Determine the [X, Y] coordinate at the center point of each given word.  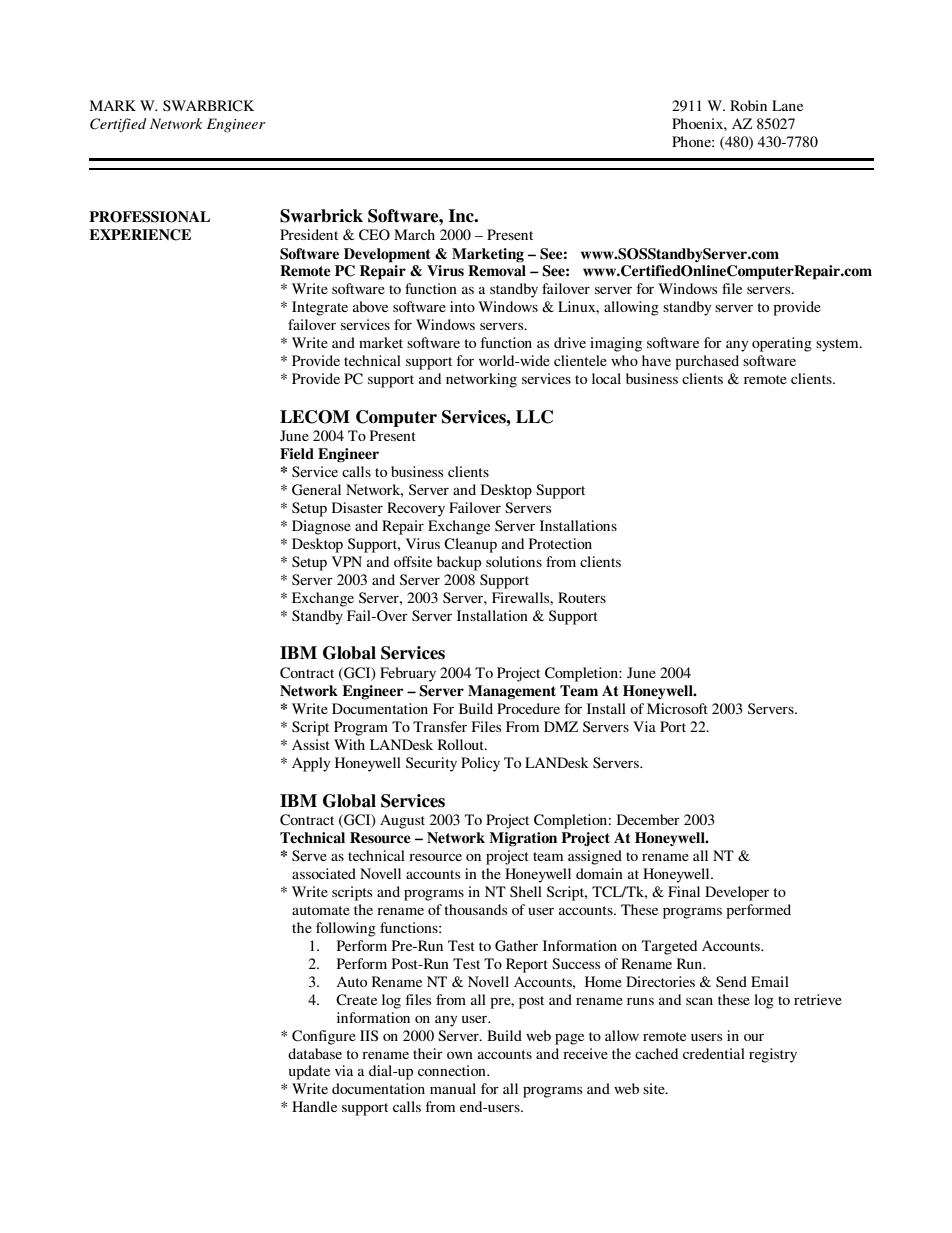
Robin [748, 105]
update [309, 1072]
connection [453, 1070]
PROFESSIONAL [149, 217]
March [414, 234]
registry [773, 1055]
